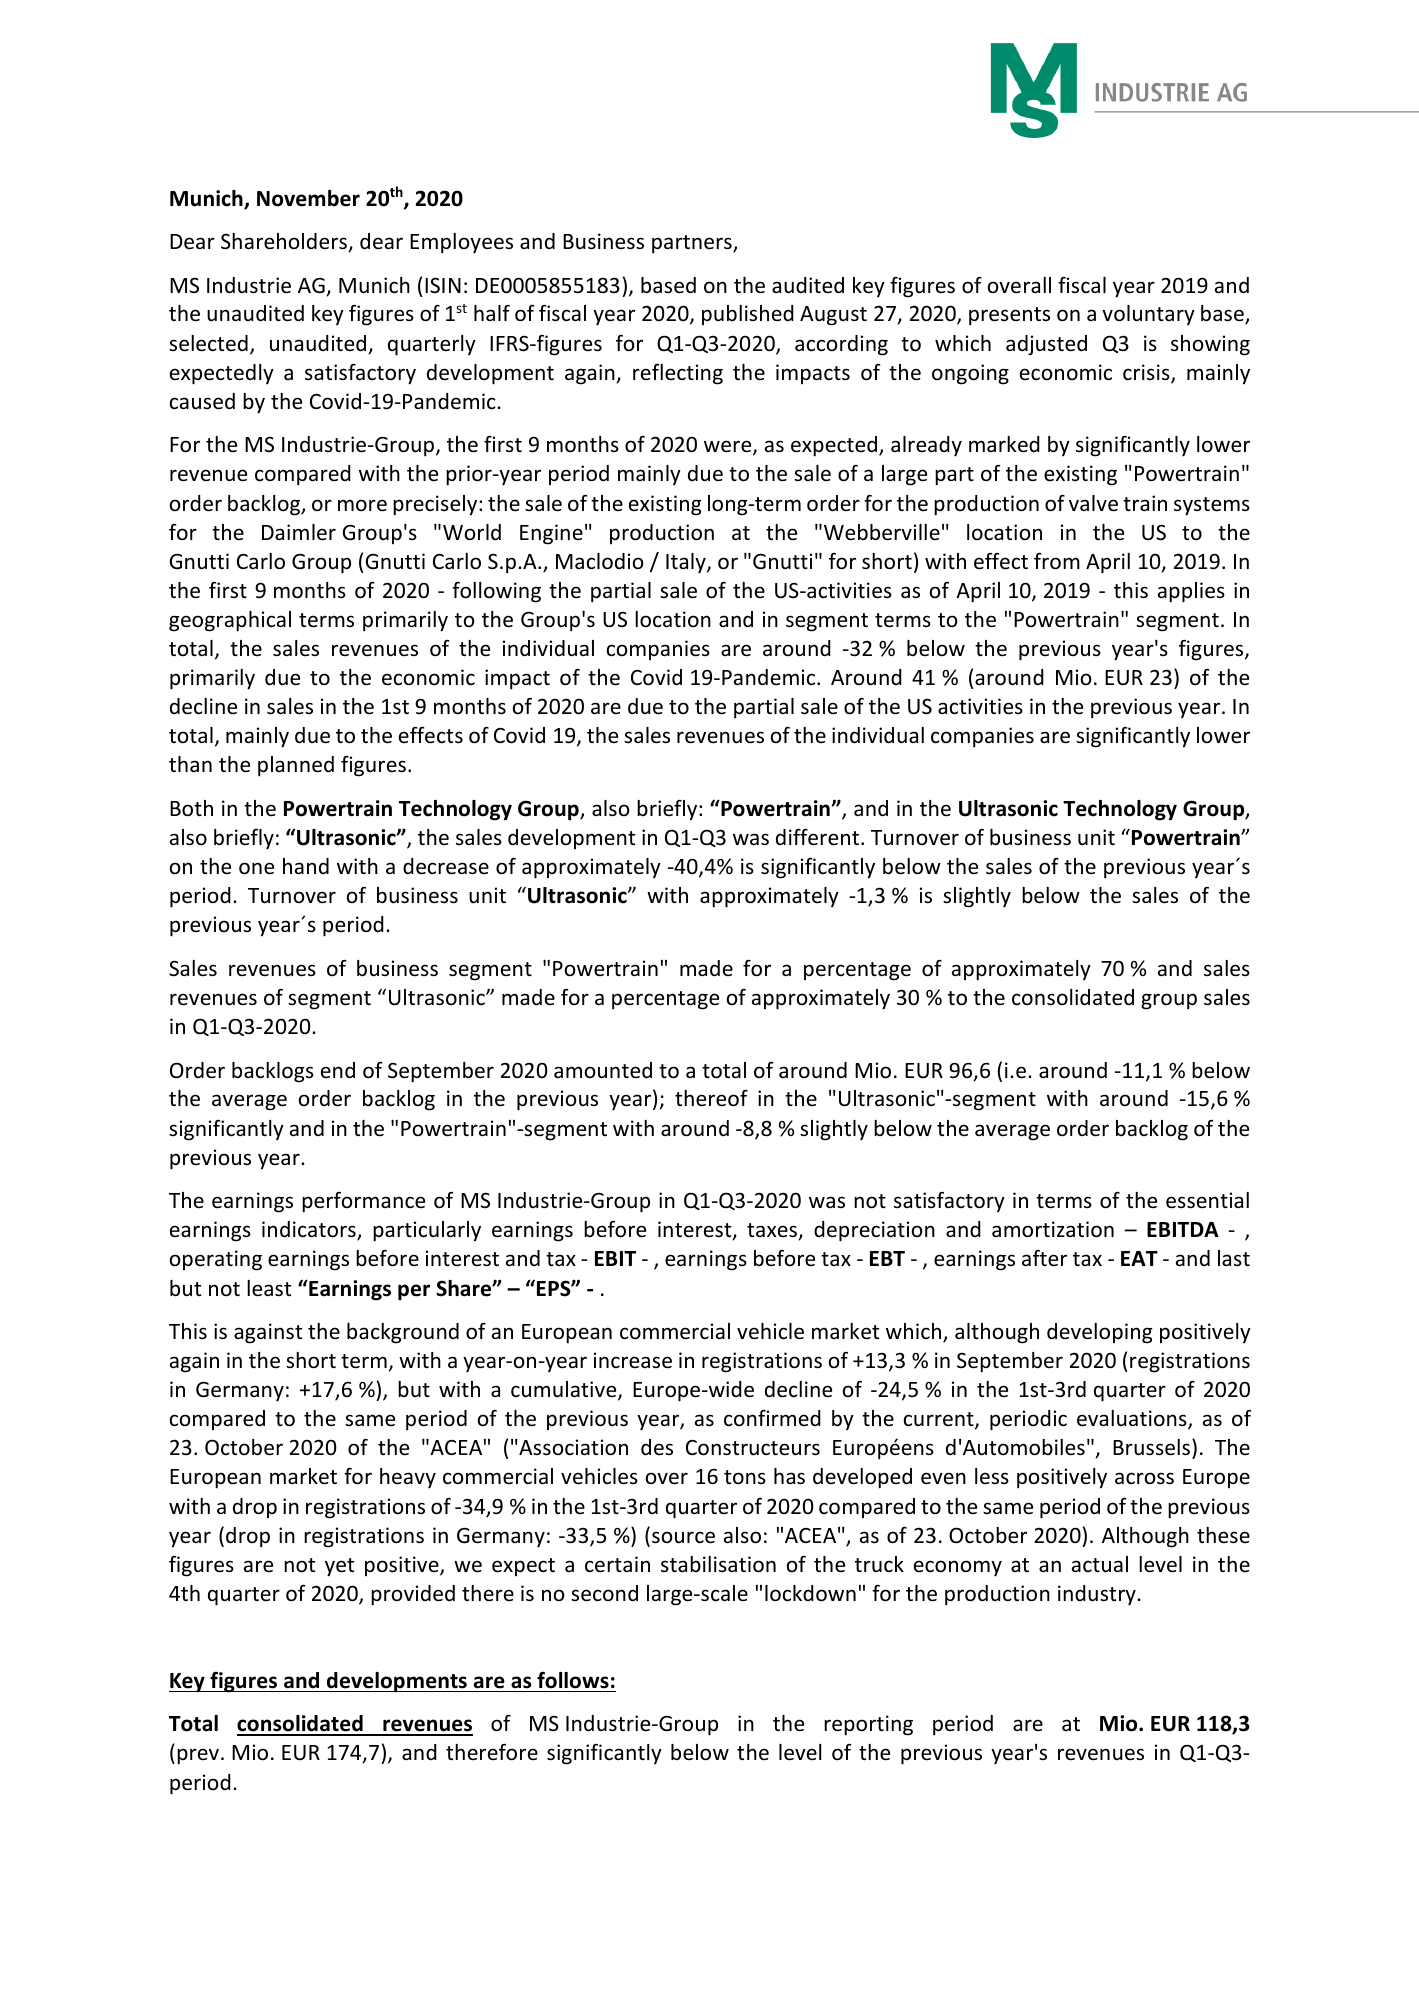 The width and height of the screenshot is (1419, 2008). Describe the element at coordinates (1148, 315) in the screenshot. I see `voluntary` at that location.
